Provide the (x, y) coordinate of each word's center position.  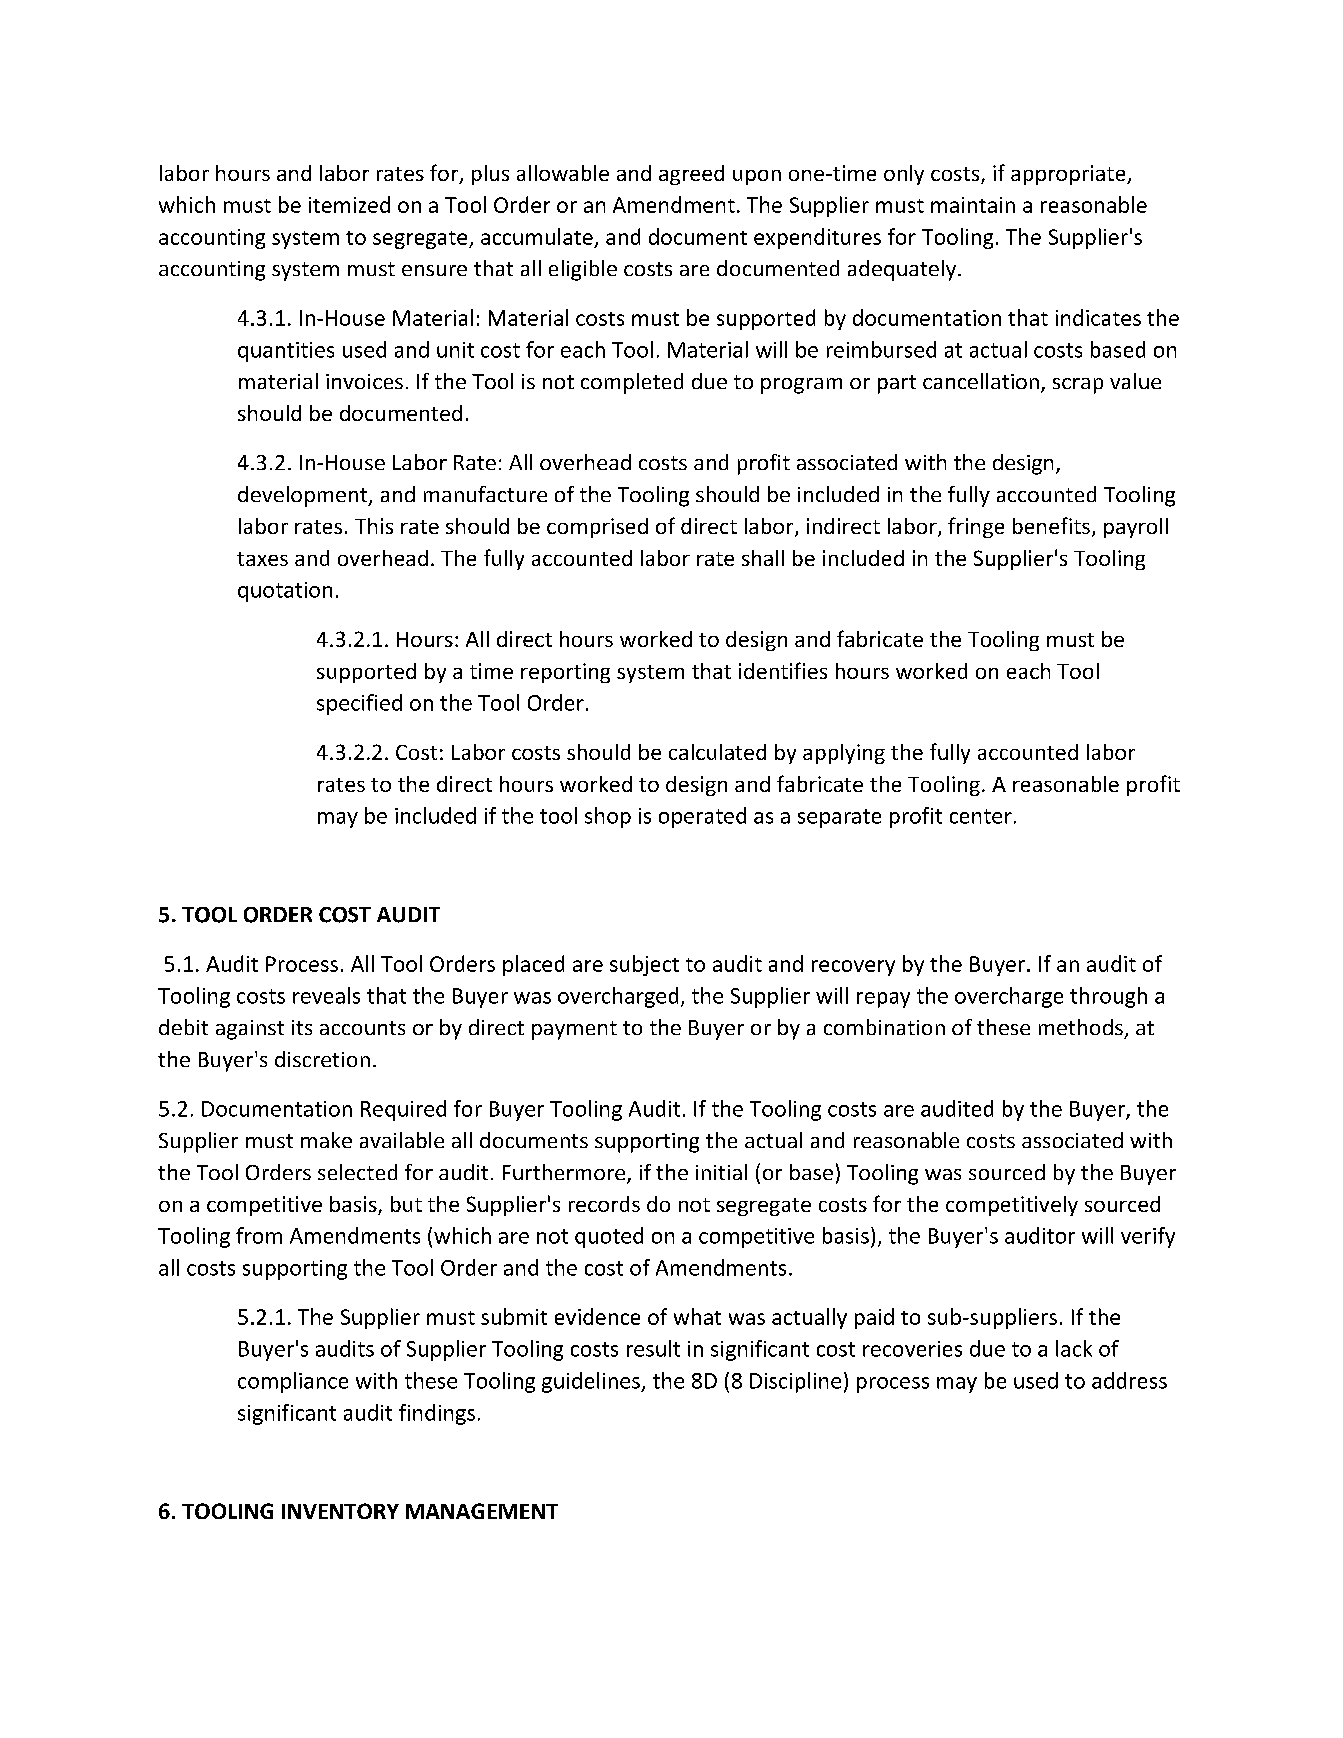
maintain (973, 205)
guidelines (592, 1382)
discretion (322, 1059)
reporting (565, 673)
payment (574, 1030)
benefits (1051, 525)
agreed (691, 175)
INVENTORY (340, 1511)
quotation (285, 592)
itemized (349, 204)
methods (1081, 1027)
